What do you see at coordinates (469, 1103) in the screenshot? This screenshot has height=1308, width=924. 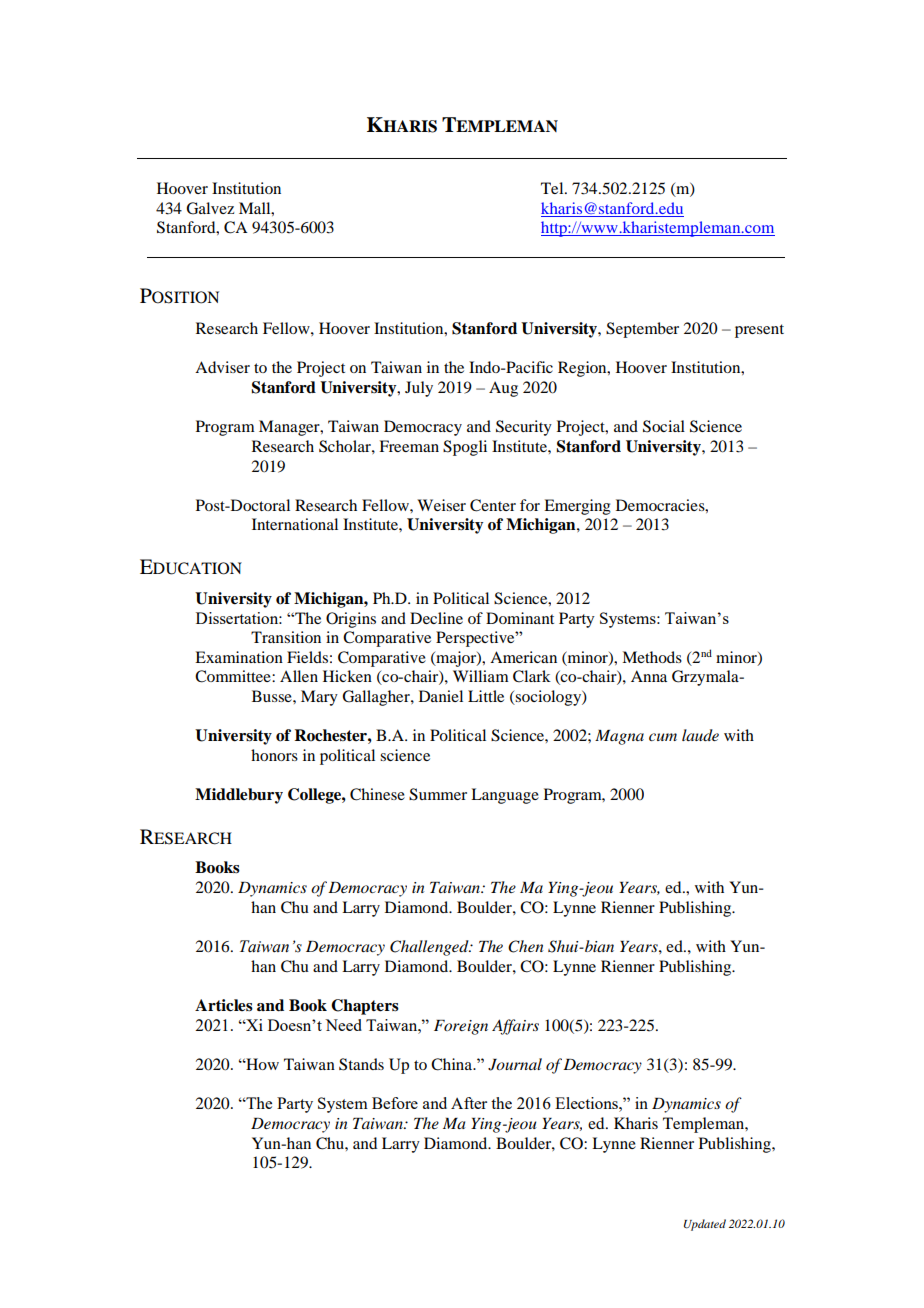 I see `After` at bounding box center [469, 1103].
